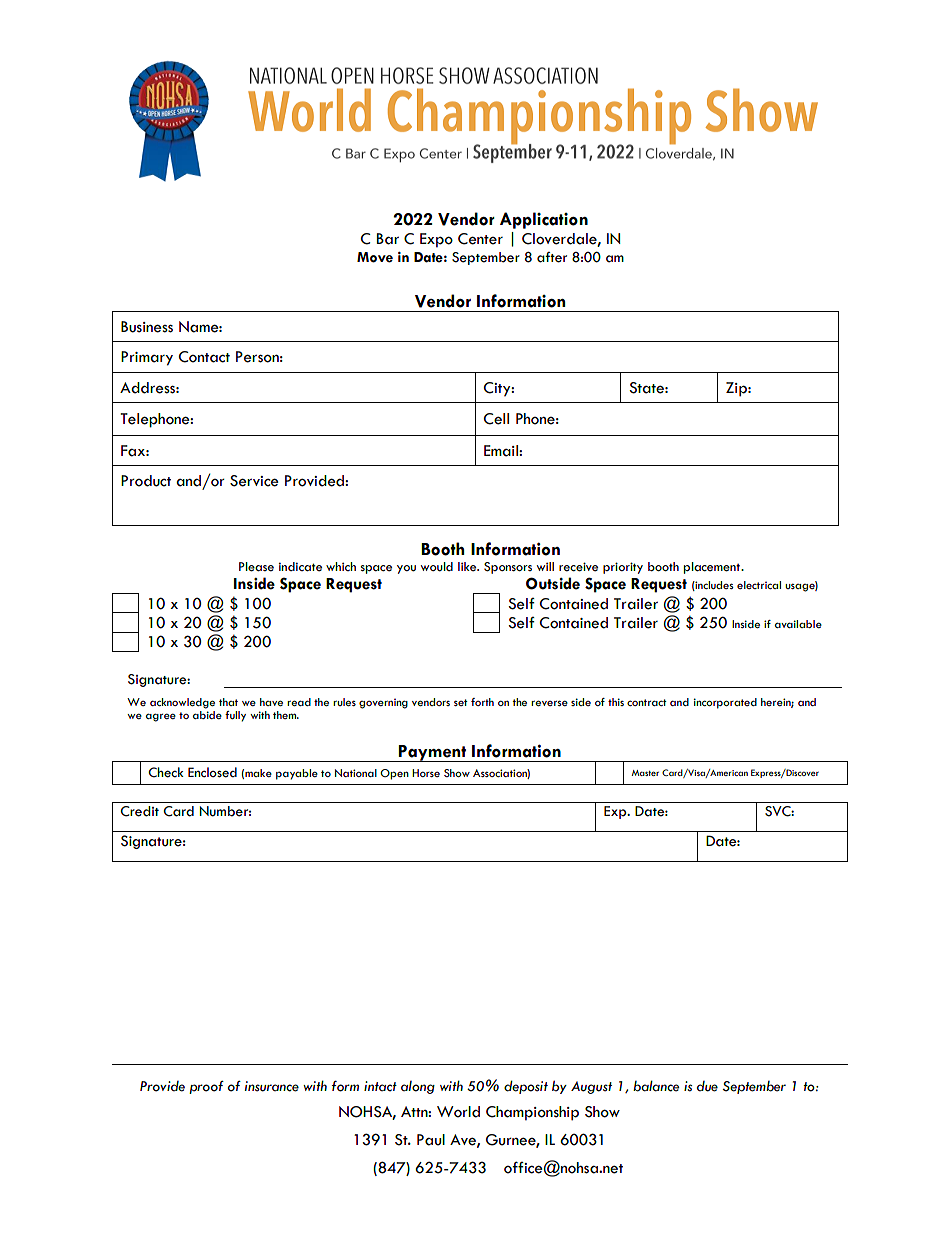 This screenshot has height=1233, width=952. What do you see at coordinates (256, 567) in the screenshot?
I see `Please` at bounding box center [256, 567].
